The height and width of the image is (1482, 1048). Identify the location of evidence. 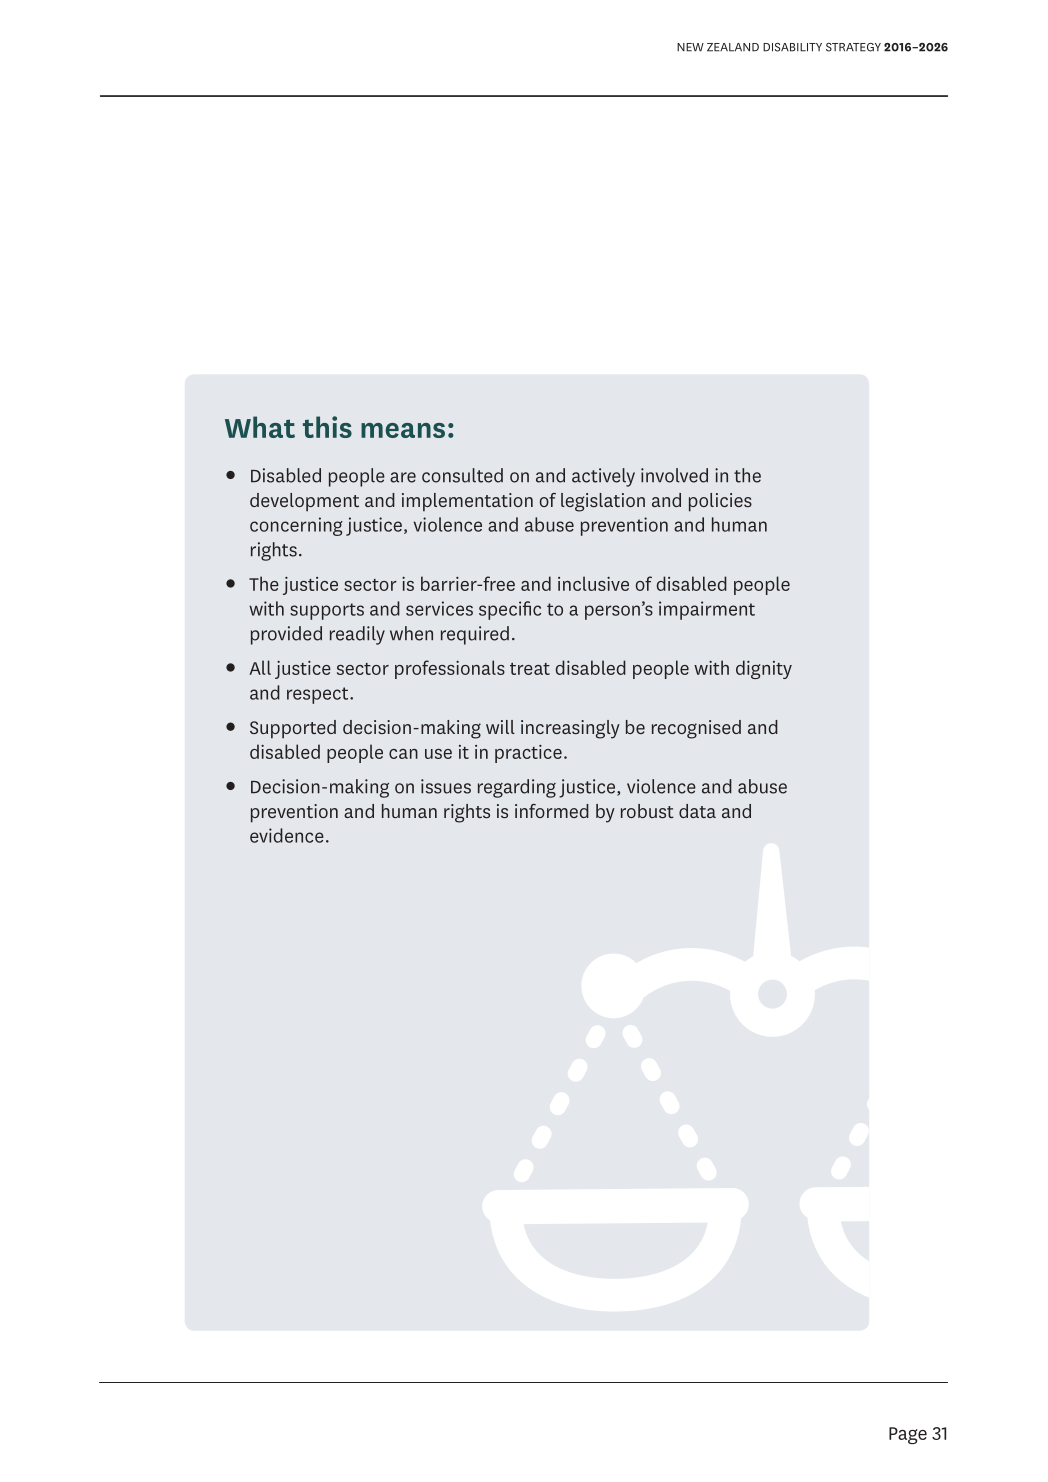
(287, 835).
